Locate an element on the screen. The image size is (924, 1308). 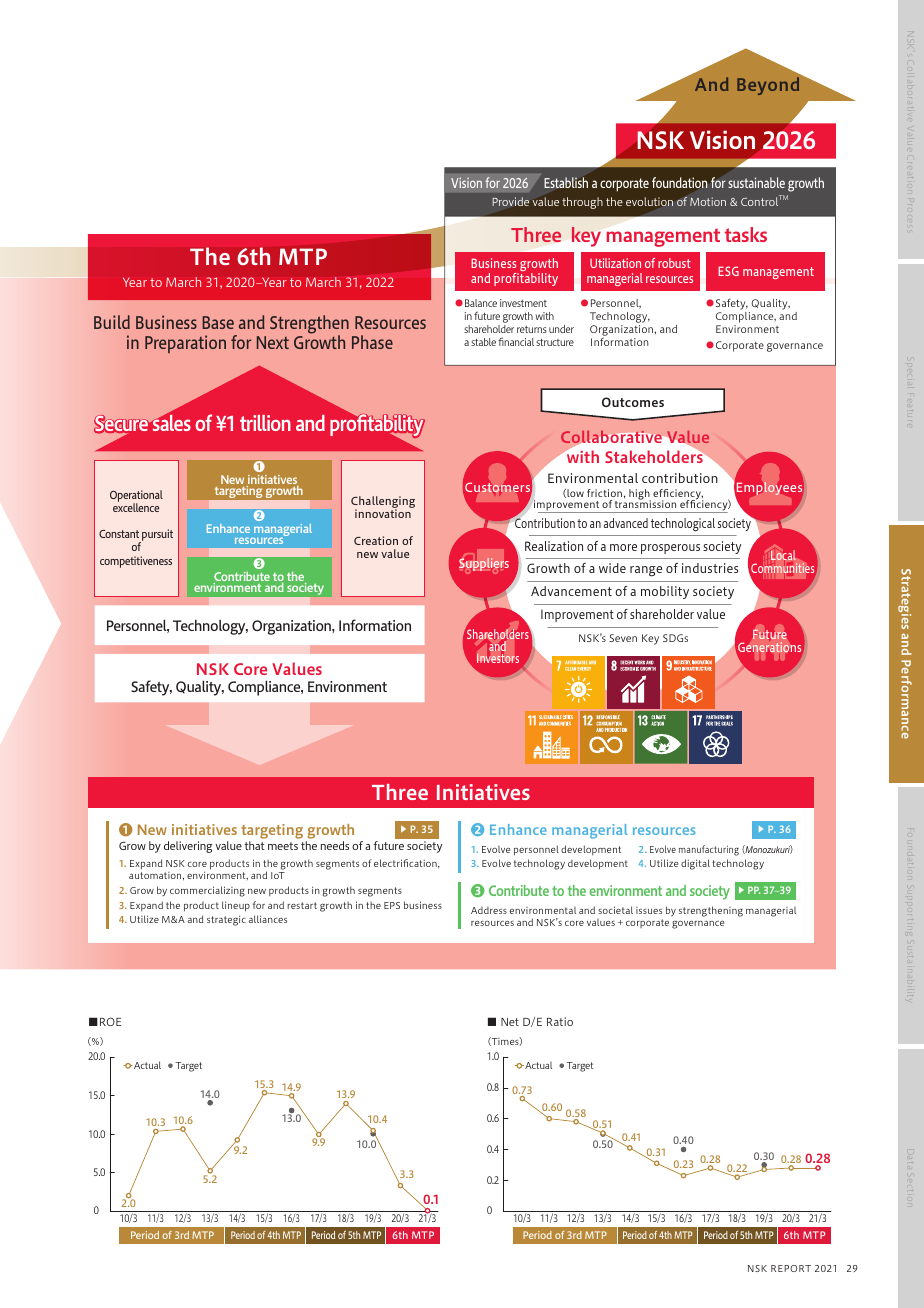
delivering is located at coordinates (188, 847).
